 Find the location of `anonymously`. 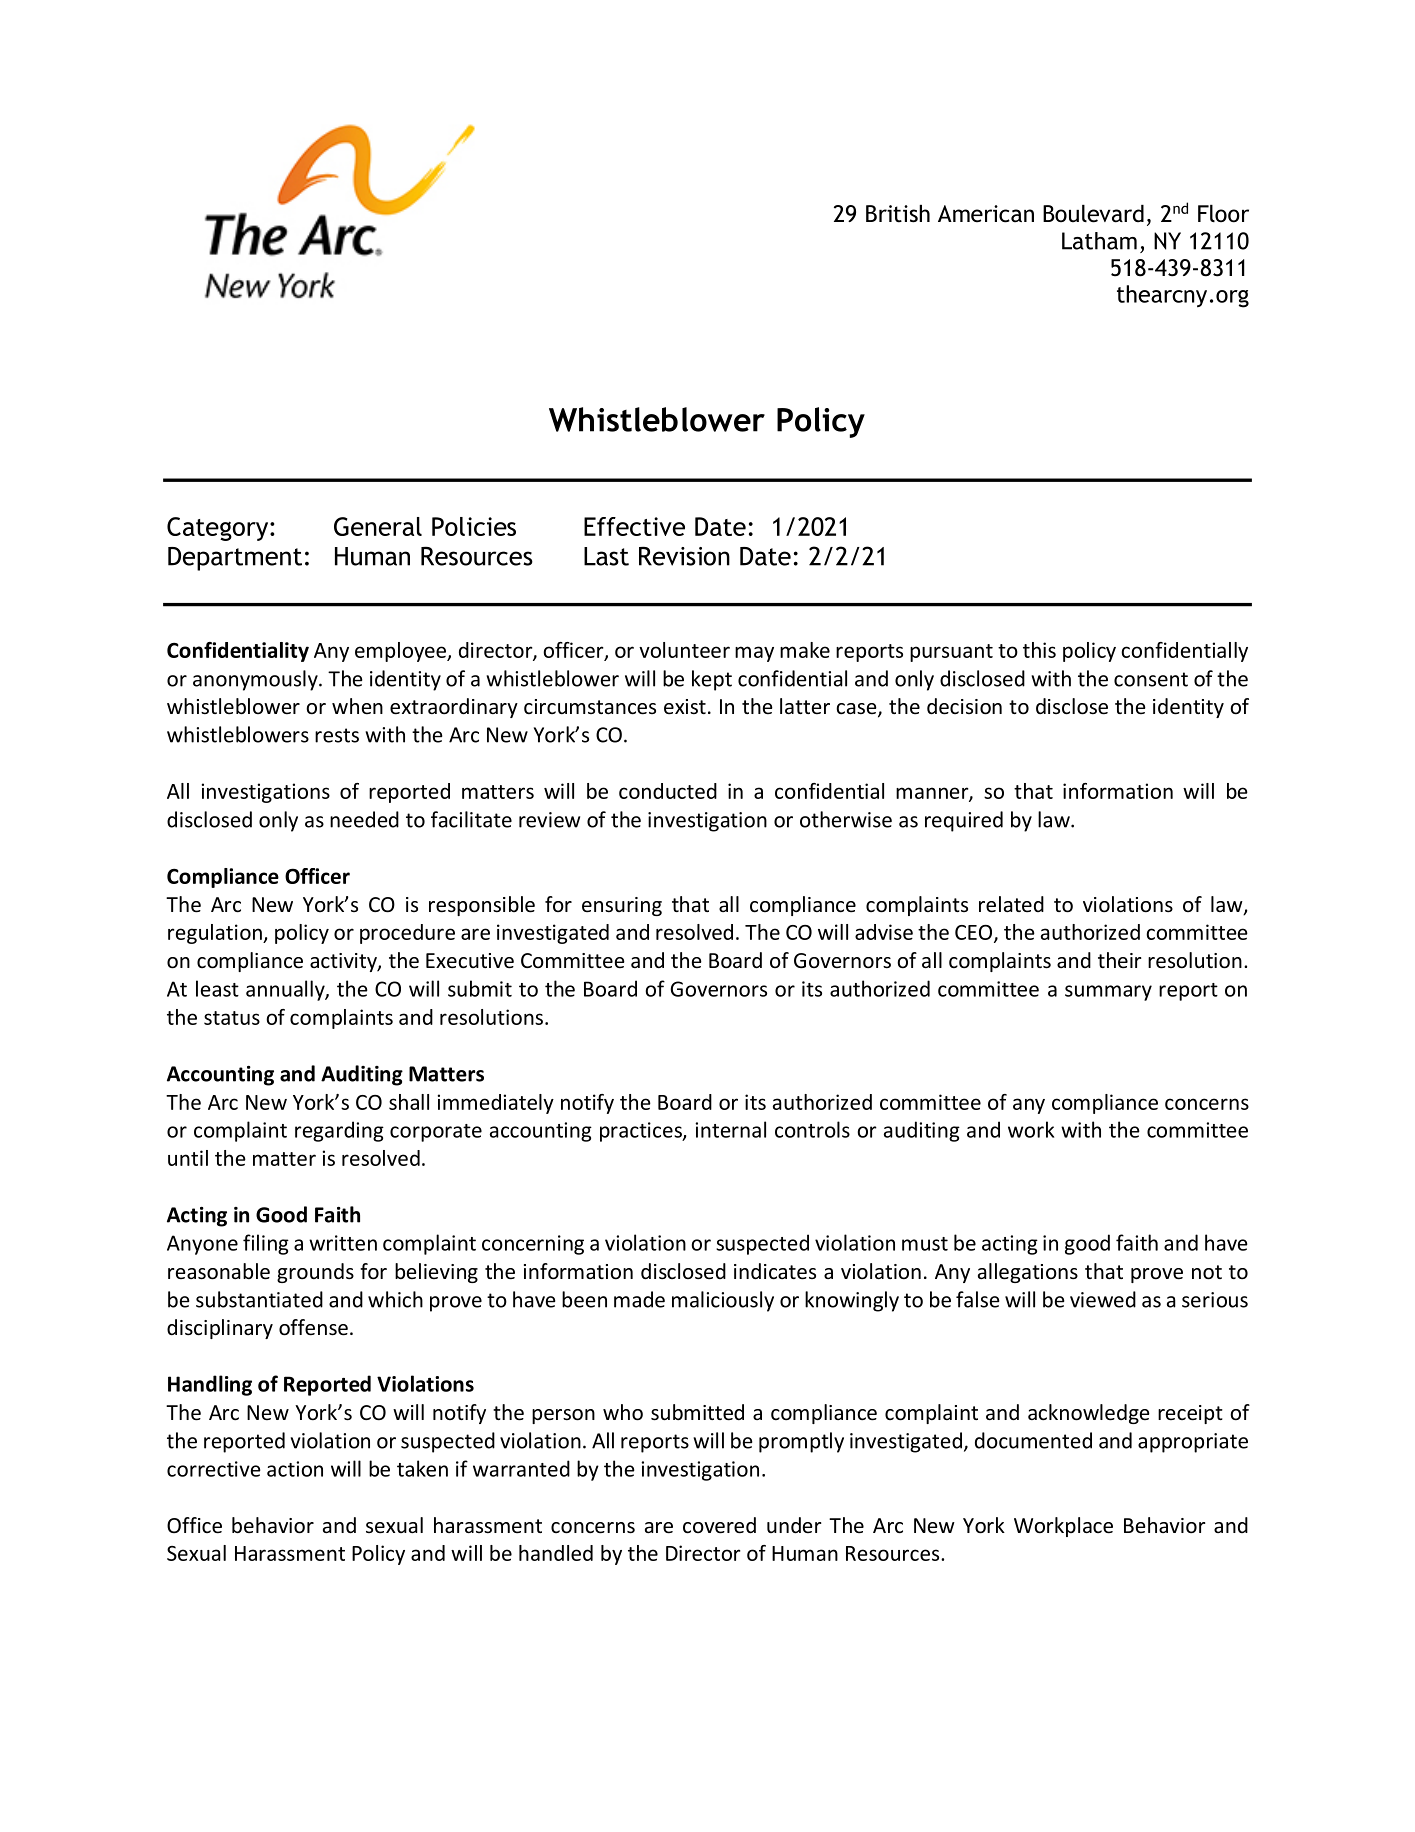

anonymously is located at coordinates (256, 680).
